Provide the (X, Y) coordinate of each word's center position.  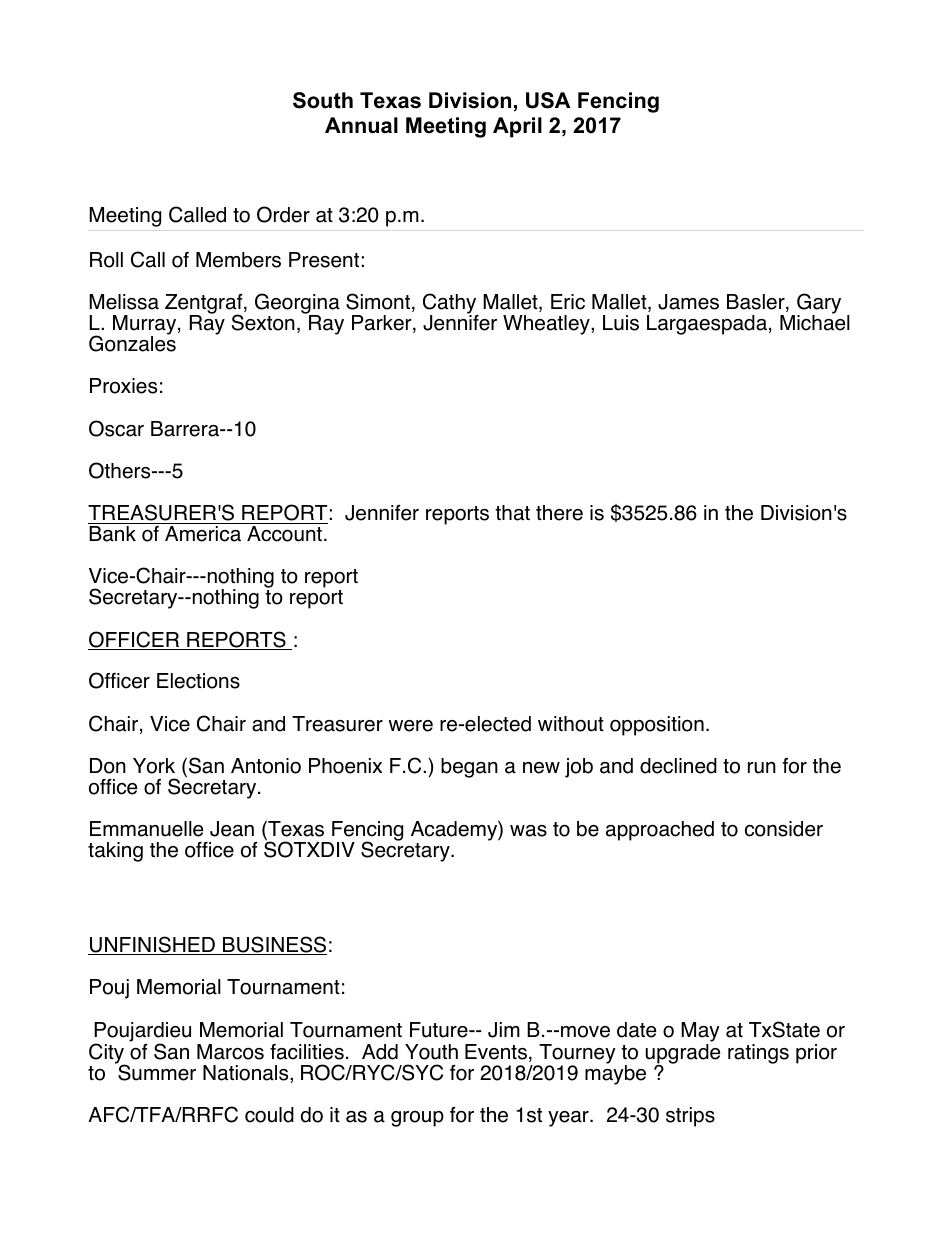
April (517, 127)
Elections (198, 681)
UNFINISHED (152, 945)
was (528, 831)
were (411, 726)
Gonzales (132, 342)
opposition (657, 726)
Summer (156, 1072)
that (512, 513)
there (559, 513)
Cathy (451, 305)
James (688, 302)
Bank (112, 534)
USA (548, 100)
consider (784, 829)
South (323, 100)
